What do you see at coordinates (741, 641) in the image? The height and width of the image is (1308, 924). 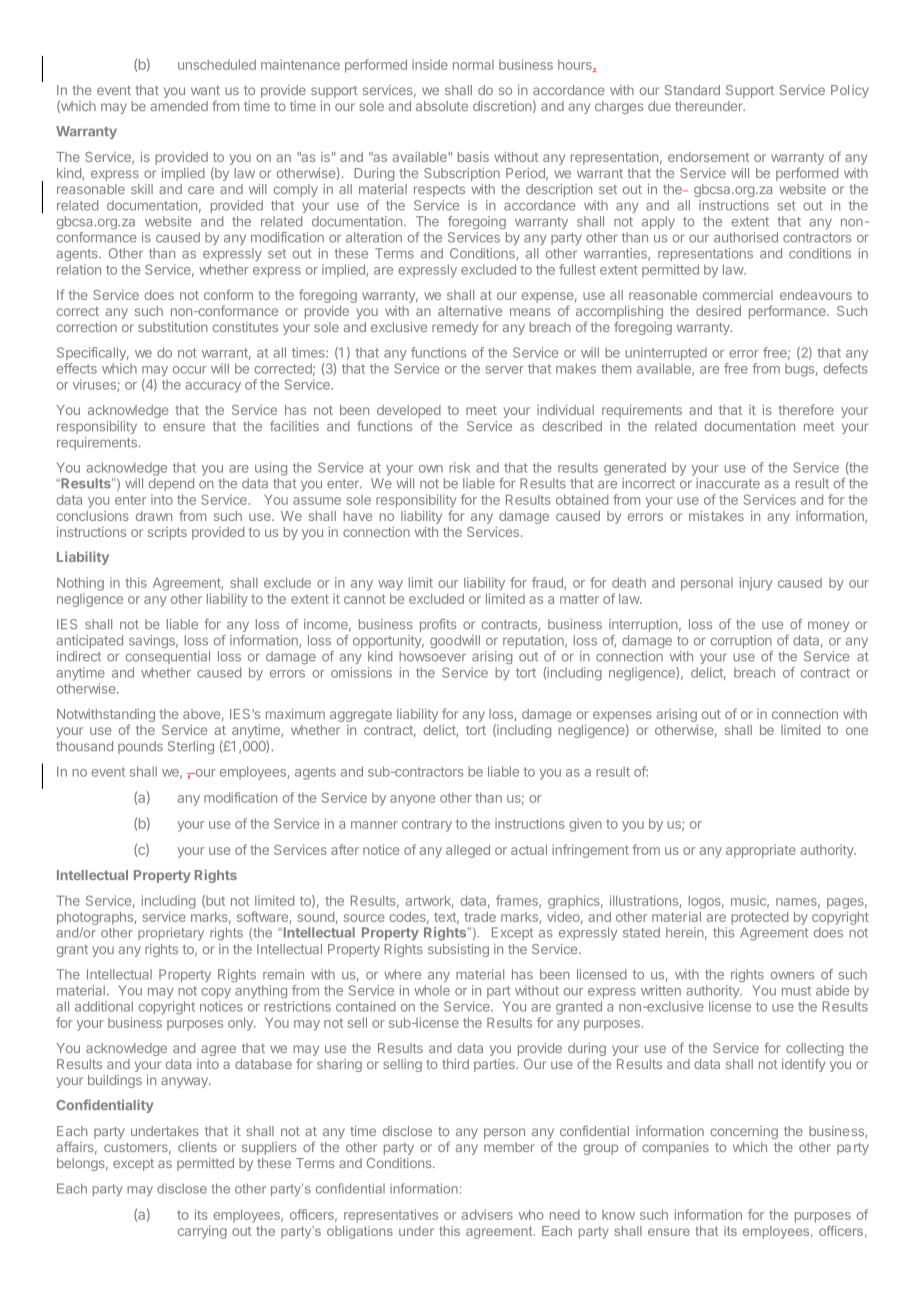 I see `corruption` at bounding box center [741, 641].
